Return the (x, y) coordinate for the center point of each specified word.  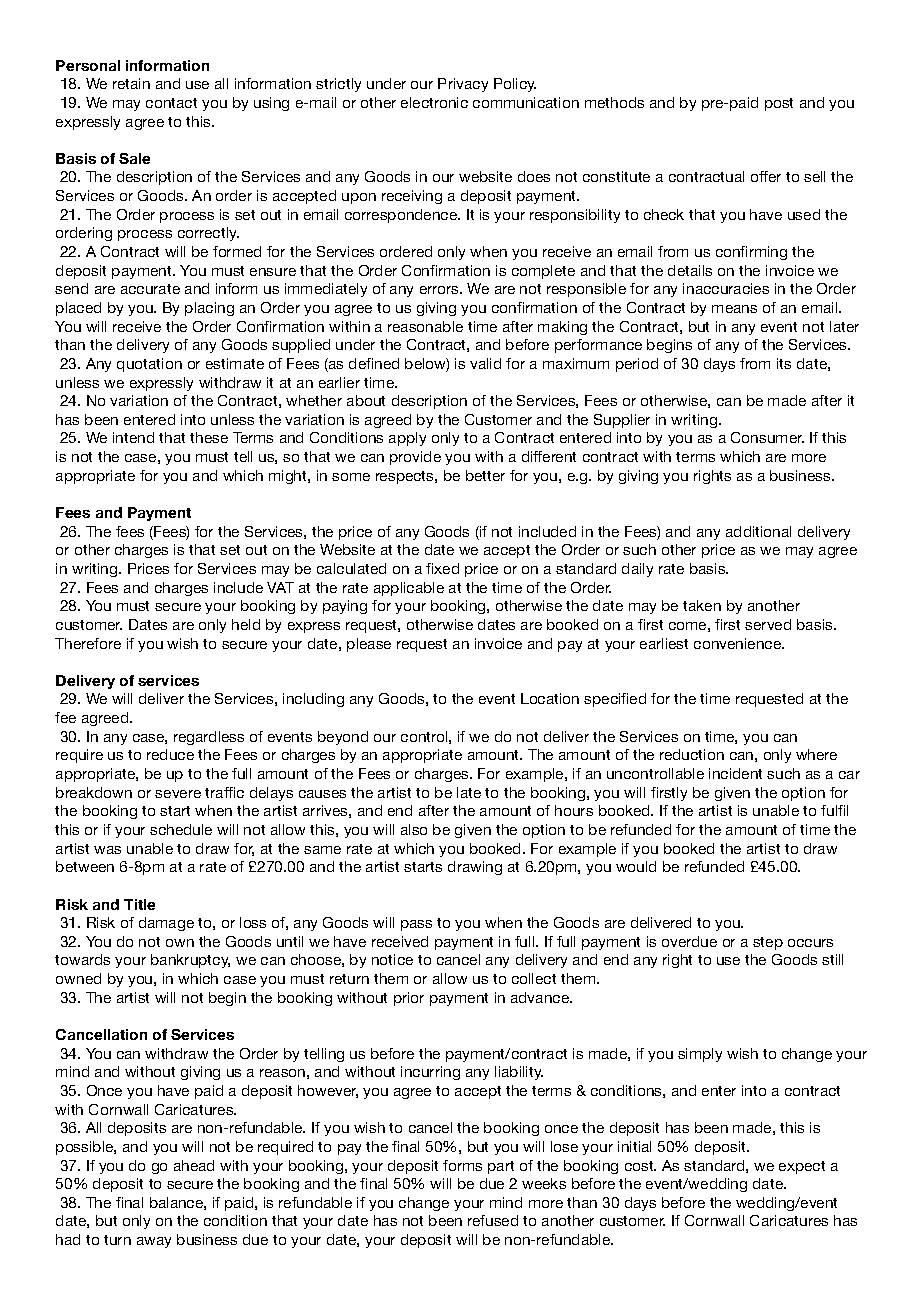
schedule (181, 829)
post (779, 104)
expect (802, 1167)
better (485, 475)
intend (133, 437)
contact (171, 103)
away (154, 1242)
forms (462, 1165)
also (414, 829)
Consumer (767, 437)
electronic (434, 102)
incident (735, 773)
